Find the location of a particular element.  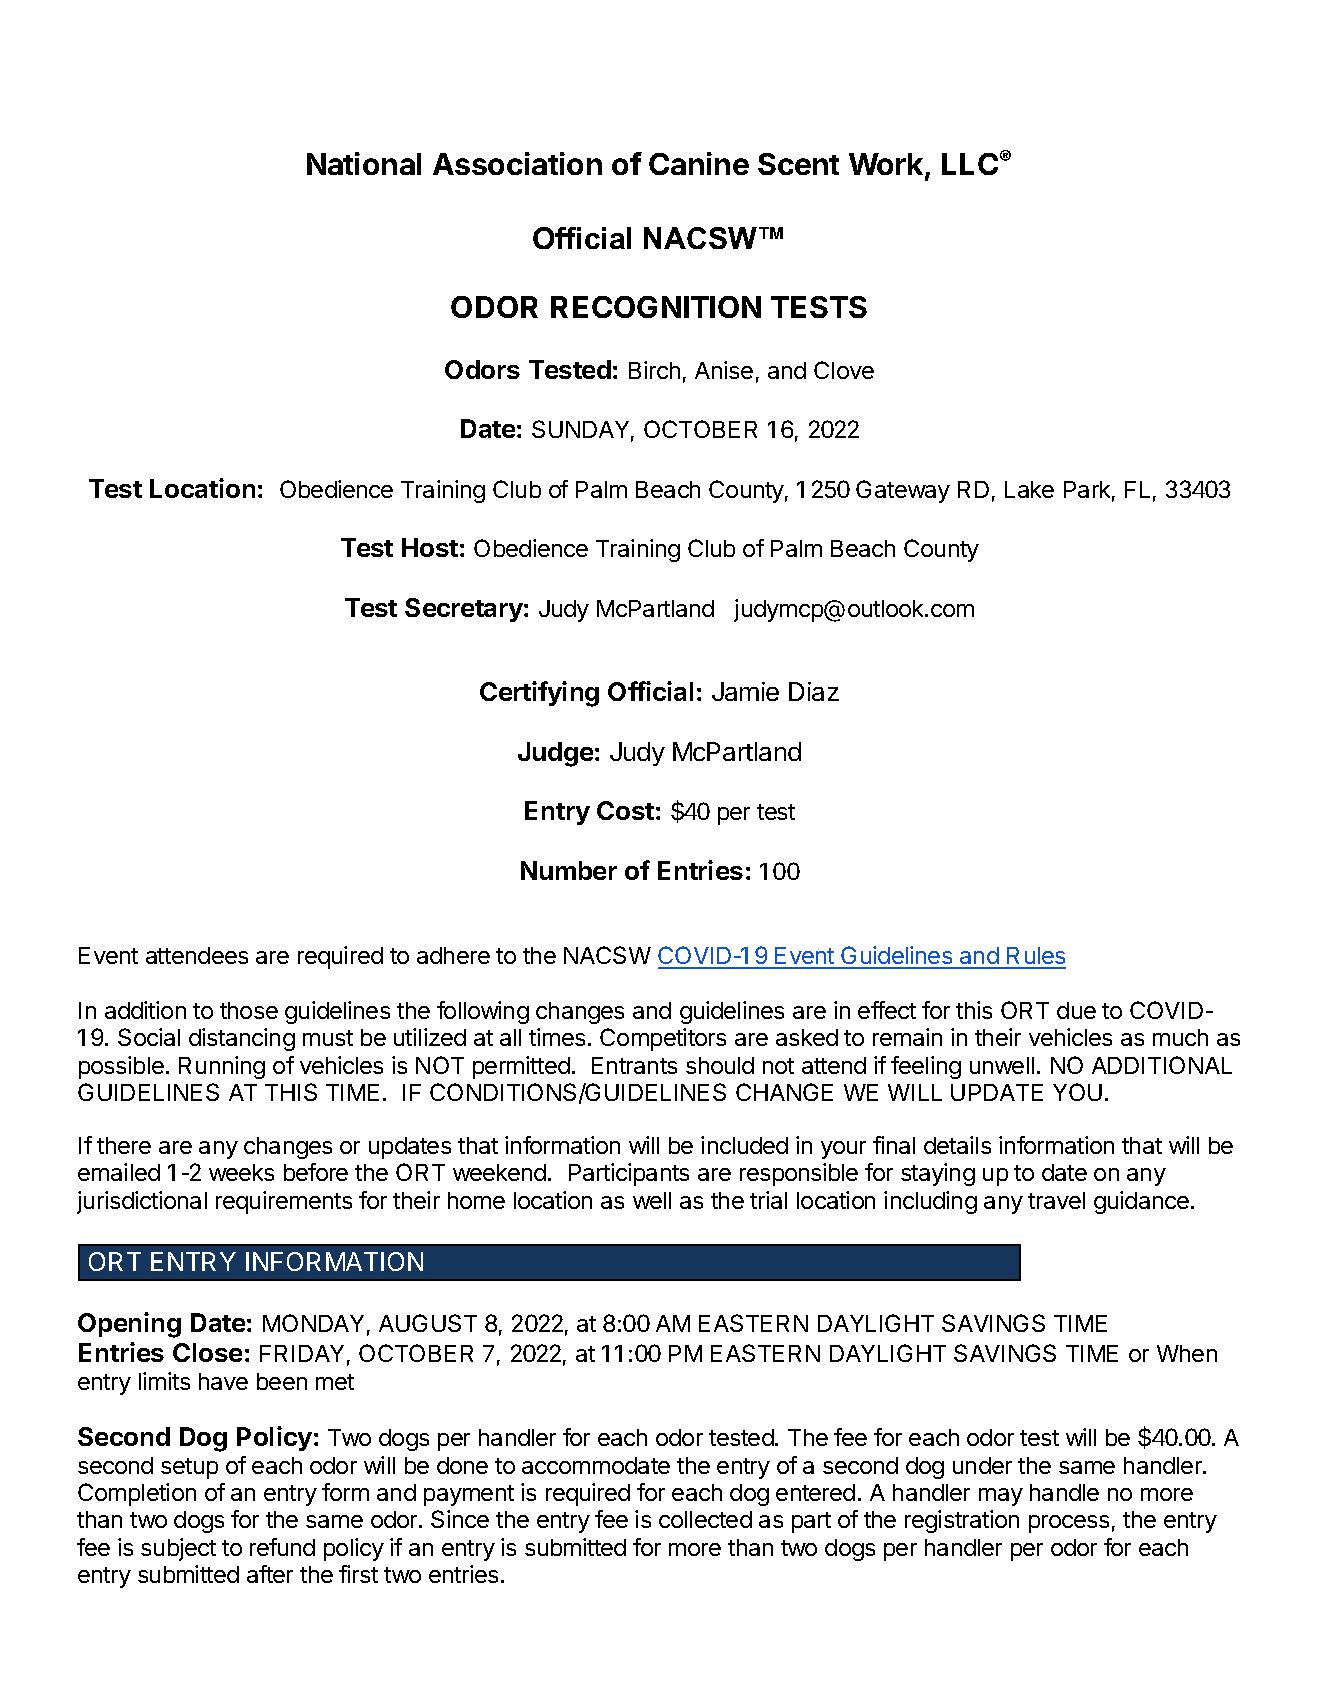

those is located at coordinates (249, 1010).
